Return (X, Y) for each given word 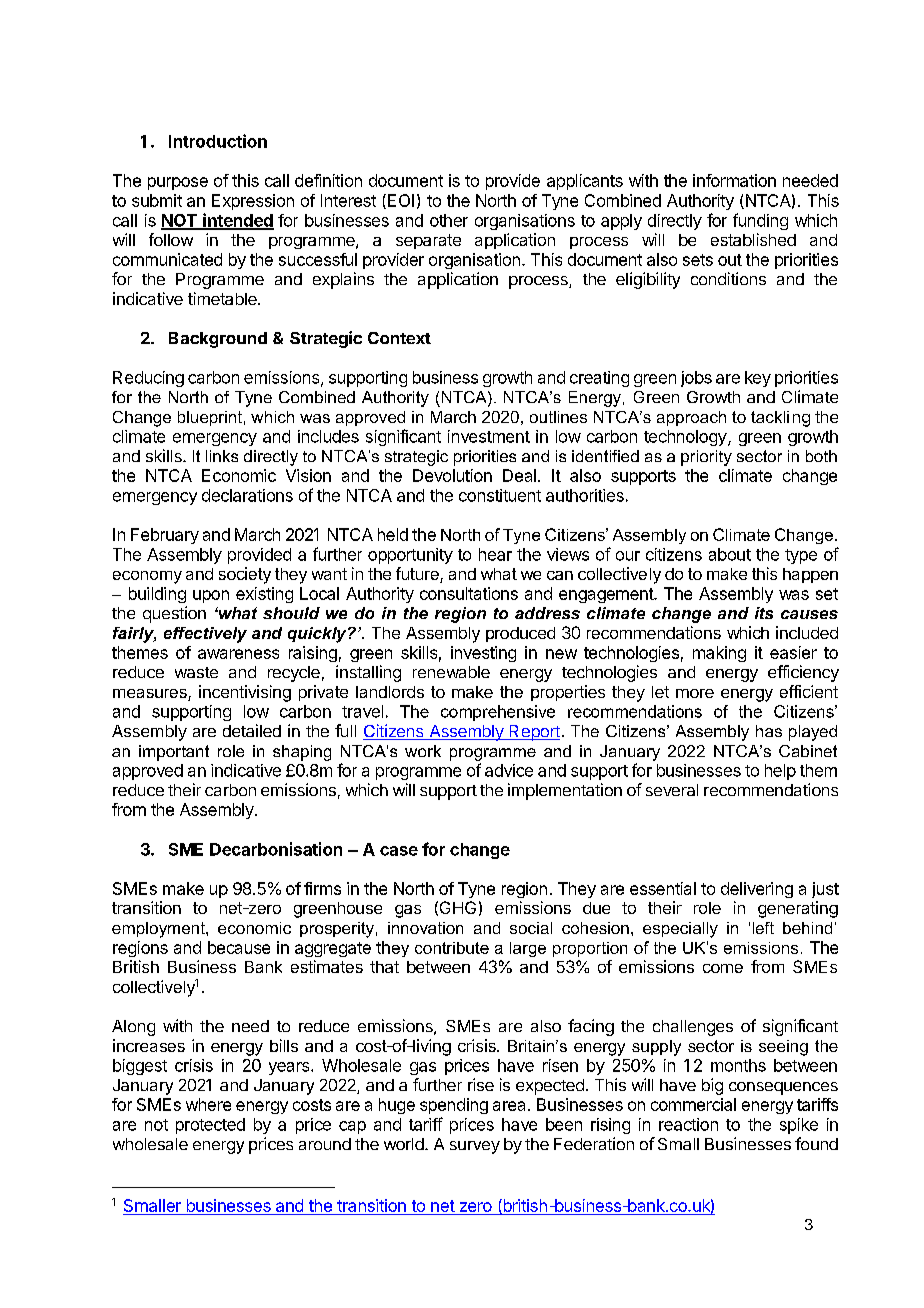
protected (210, 1126)
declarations (247, 495)
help (780, 772)
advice (509, 770)
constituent (500, 495)
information (734, 180)
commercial (693, 1104)
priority (706, 458)
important (174, 753)
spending (454, 1106)
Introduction (218, 141)
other (449, 220)
